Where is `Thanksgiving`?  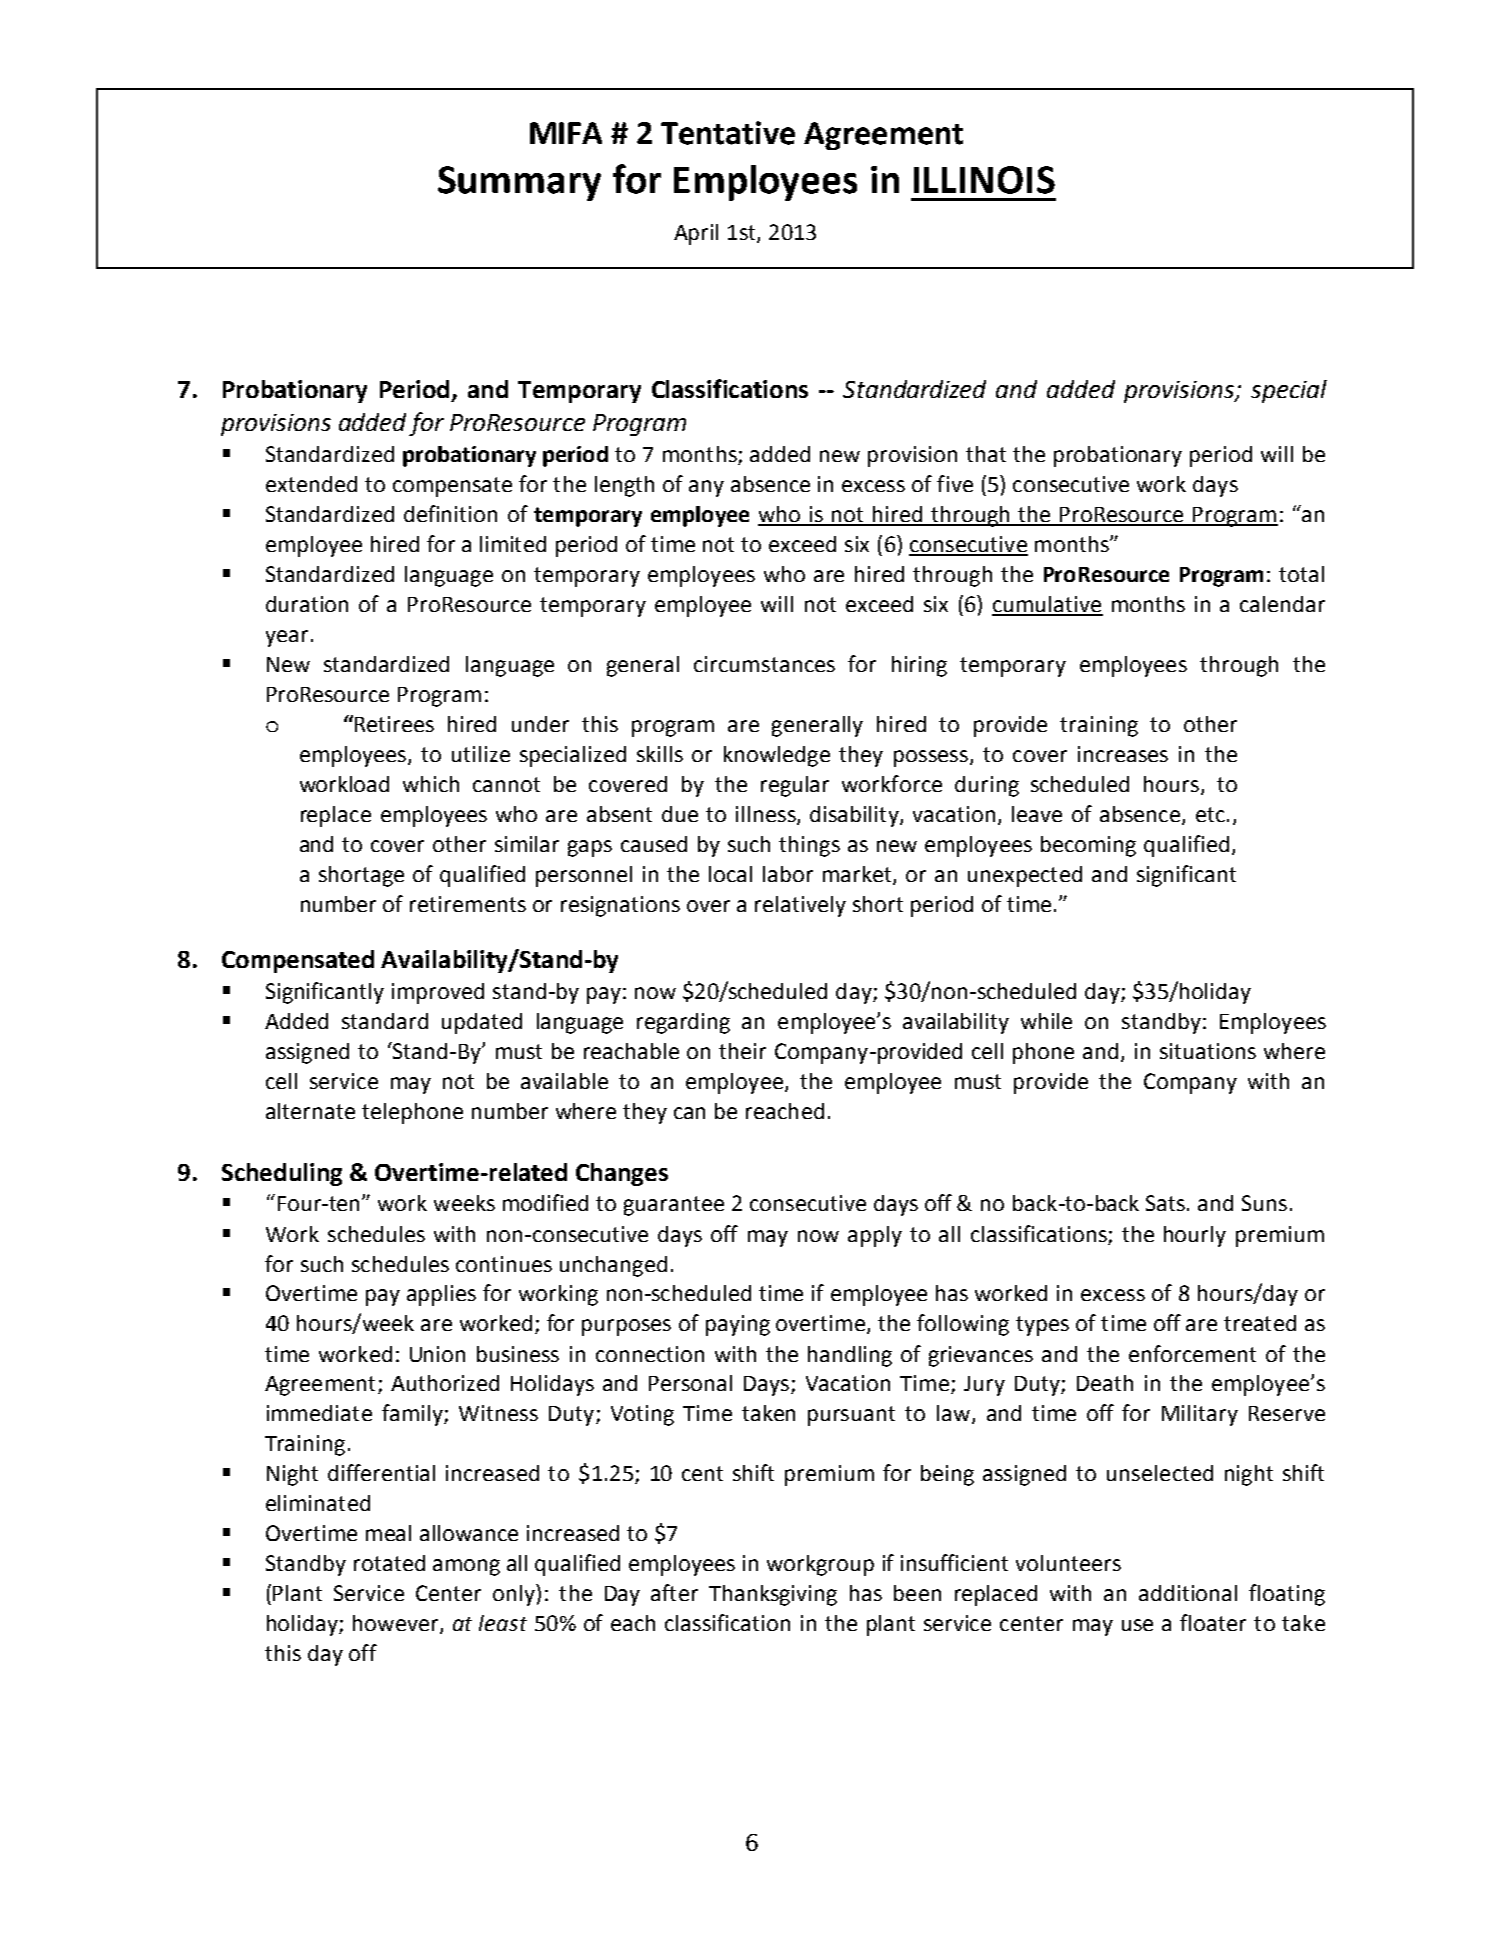
Thanksgiving is located at coordinates (773, 1595).
